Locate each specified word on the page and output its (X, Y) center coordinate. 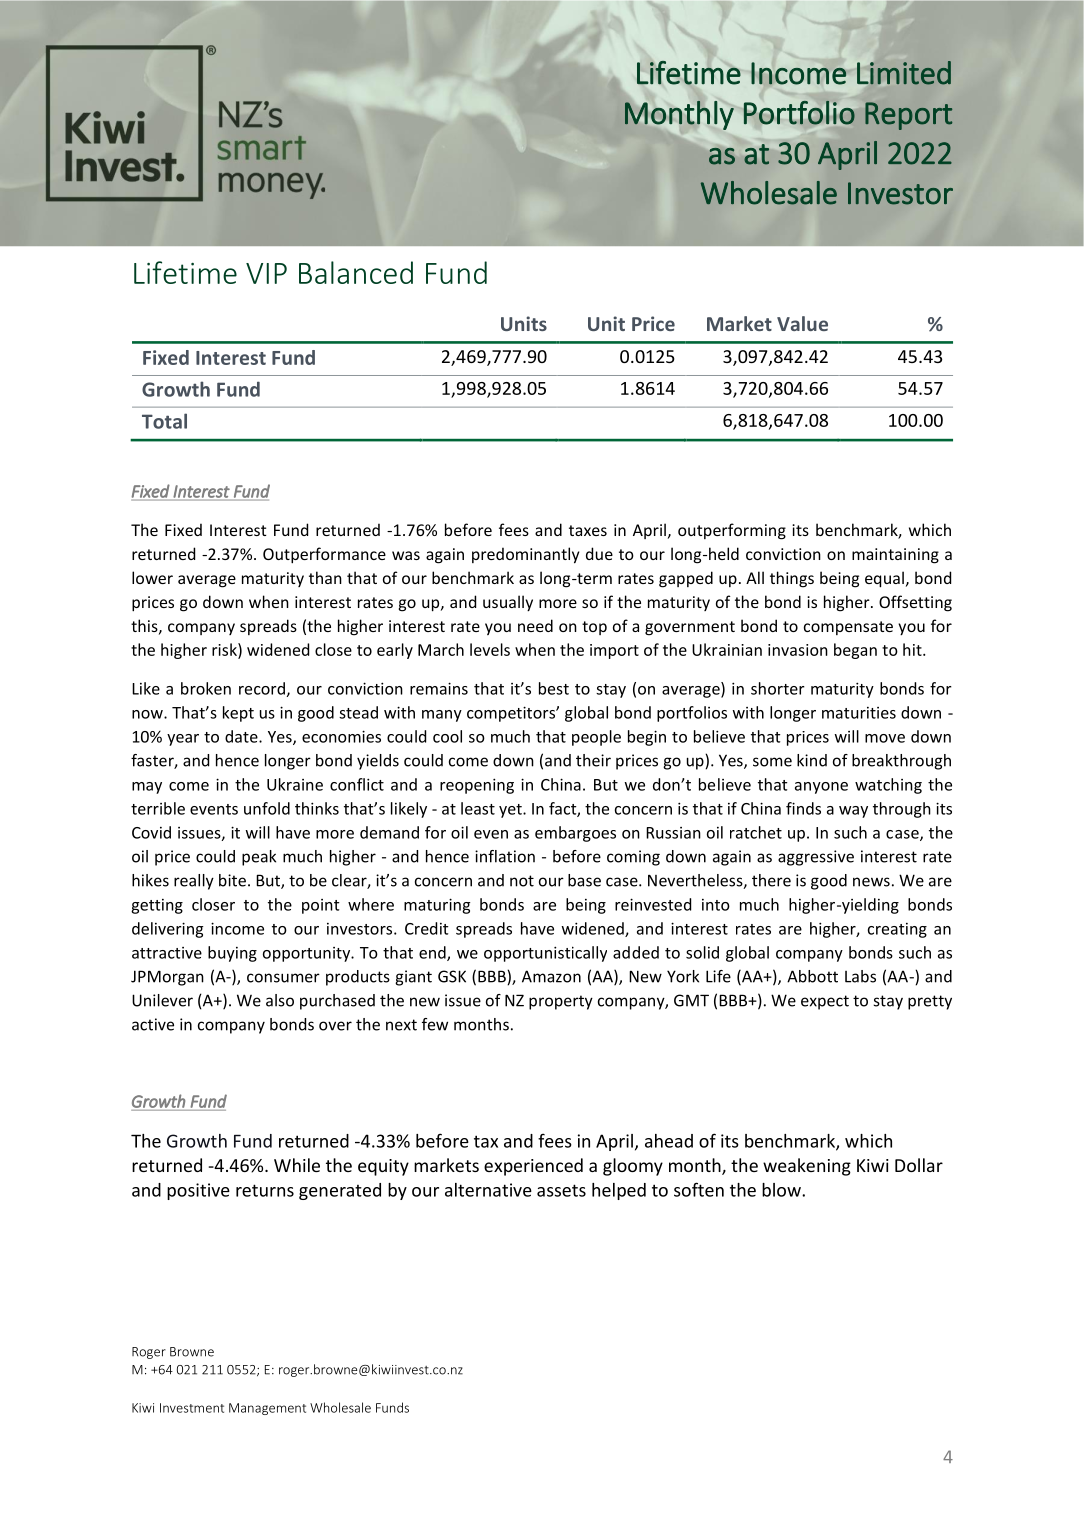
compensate (848, 628)
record (263, 689)
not (522, 881)
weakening (807, 1167)
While (297, 1165)
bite (232, 880)
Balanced (356, 272)
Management (267, 1409)
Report (908, 116)
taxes (588, 530)
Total (164, 421)
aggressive (816, 858)
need (535, 625)
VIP (266, 273)
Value (802, 323)
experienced (533, 1167)
